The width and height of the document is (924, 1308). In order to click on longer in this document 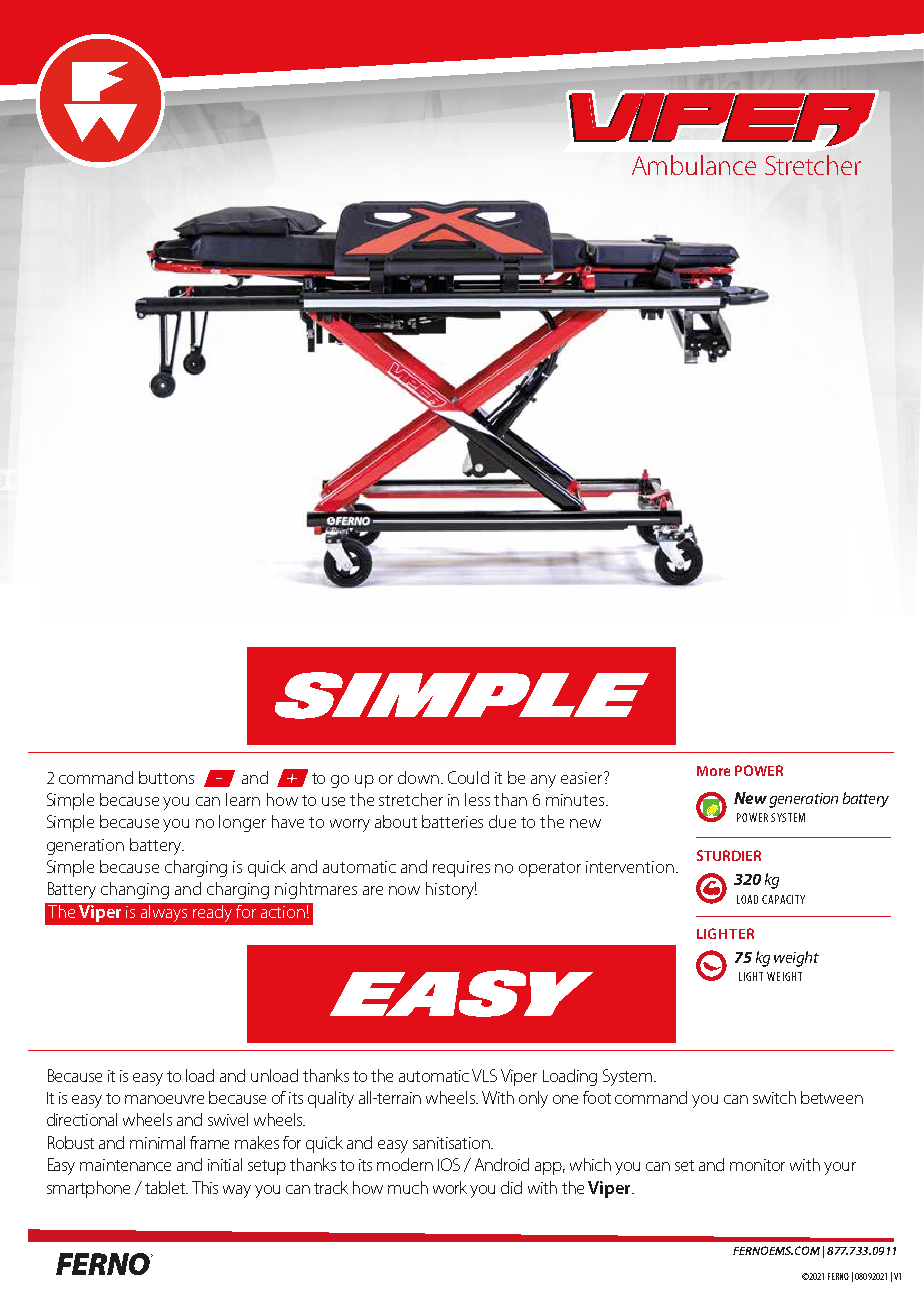, I will do `click(242, 823)`.
